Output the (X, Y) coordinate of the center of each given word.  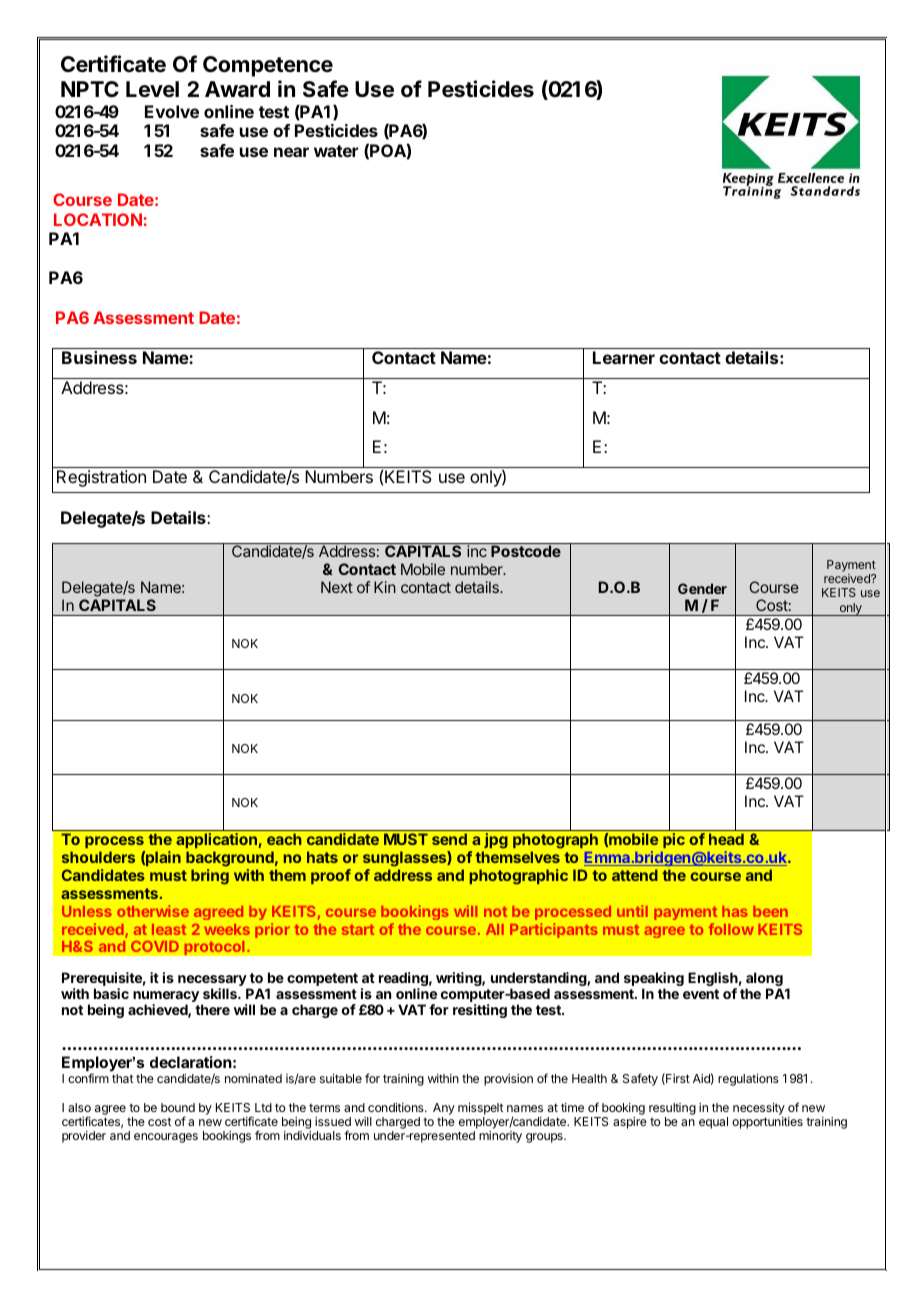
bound (178, 1107)
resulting (672, 1110)
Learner (624, 357)
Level (152, 89)
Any (444, 1110)
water (336, 151)
